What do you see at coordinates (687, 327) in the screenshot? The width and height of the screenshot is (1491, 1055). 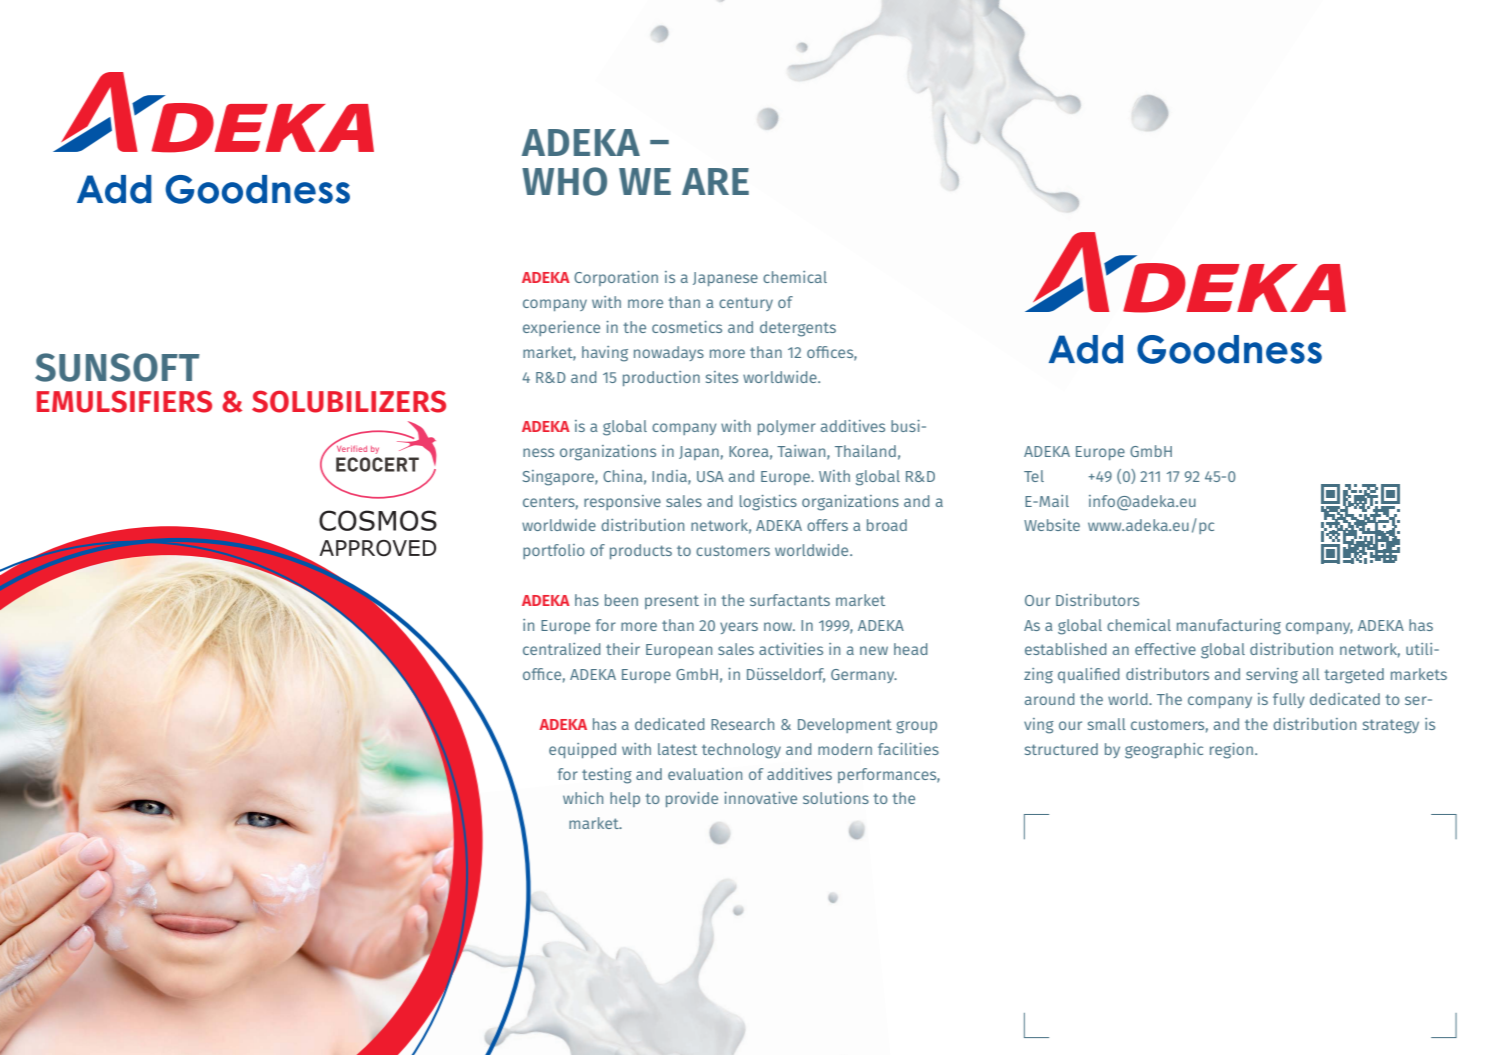 I see `cosmetics` at bounding box center [687, 327].
